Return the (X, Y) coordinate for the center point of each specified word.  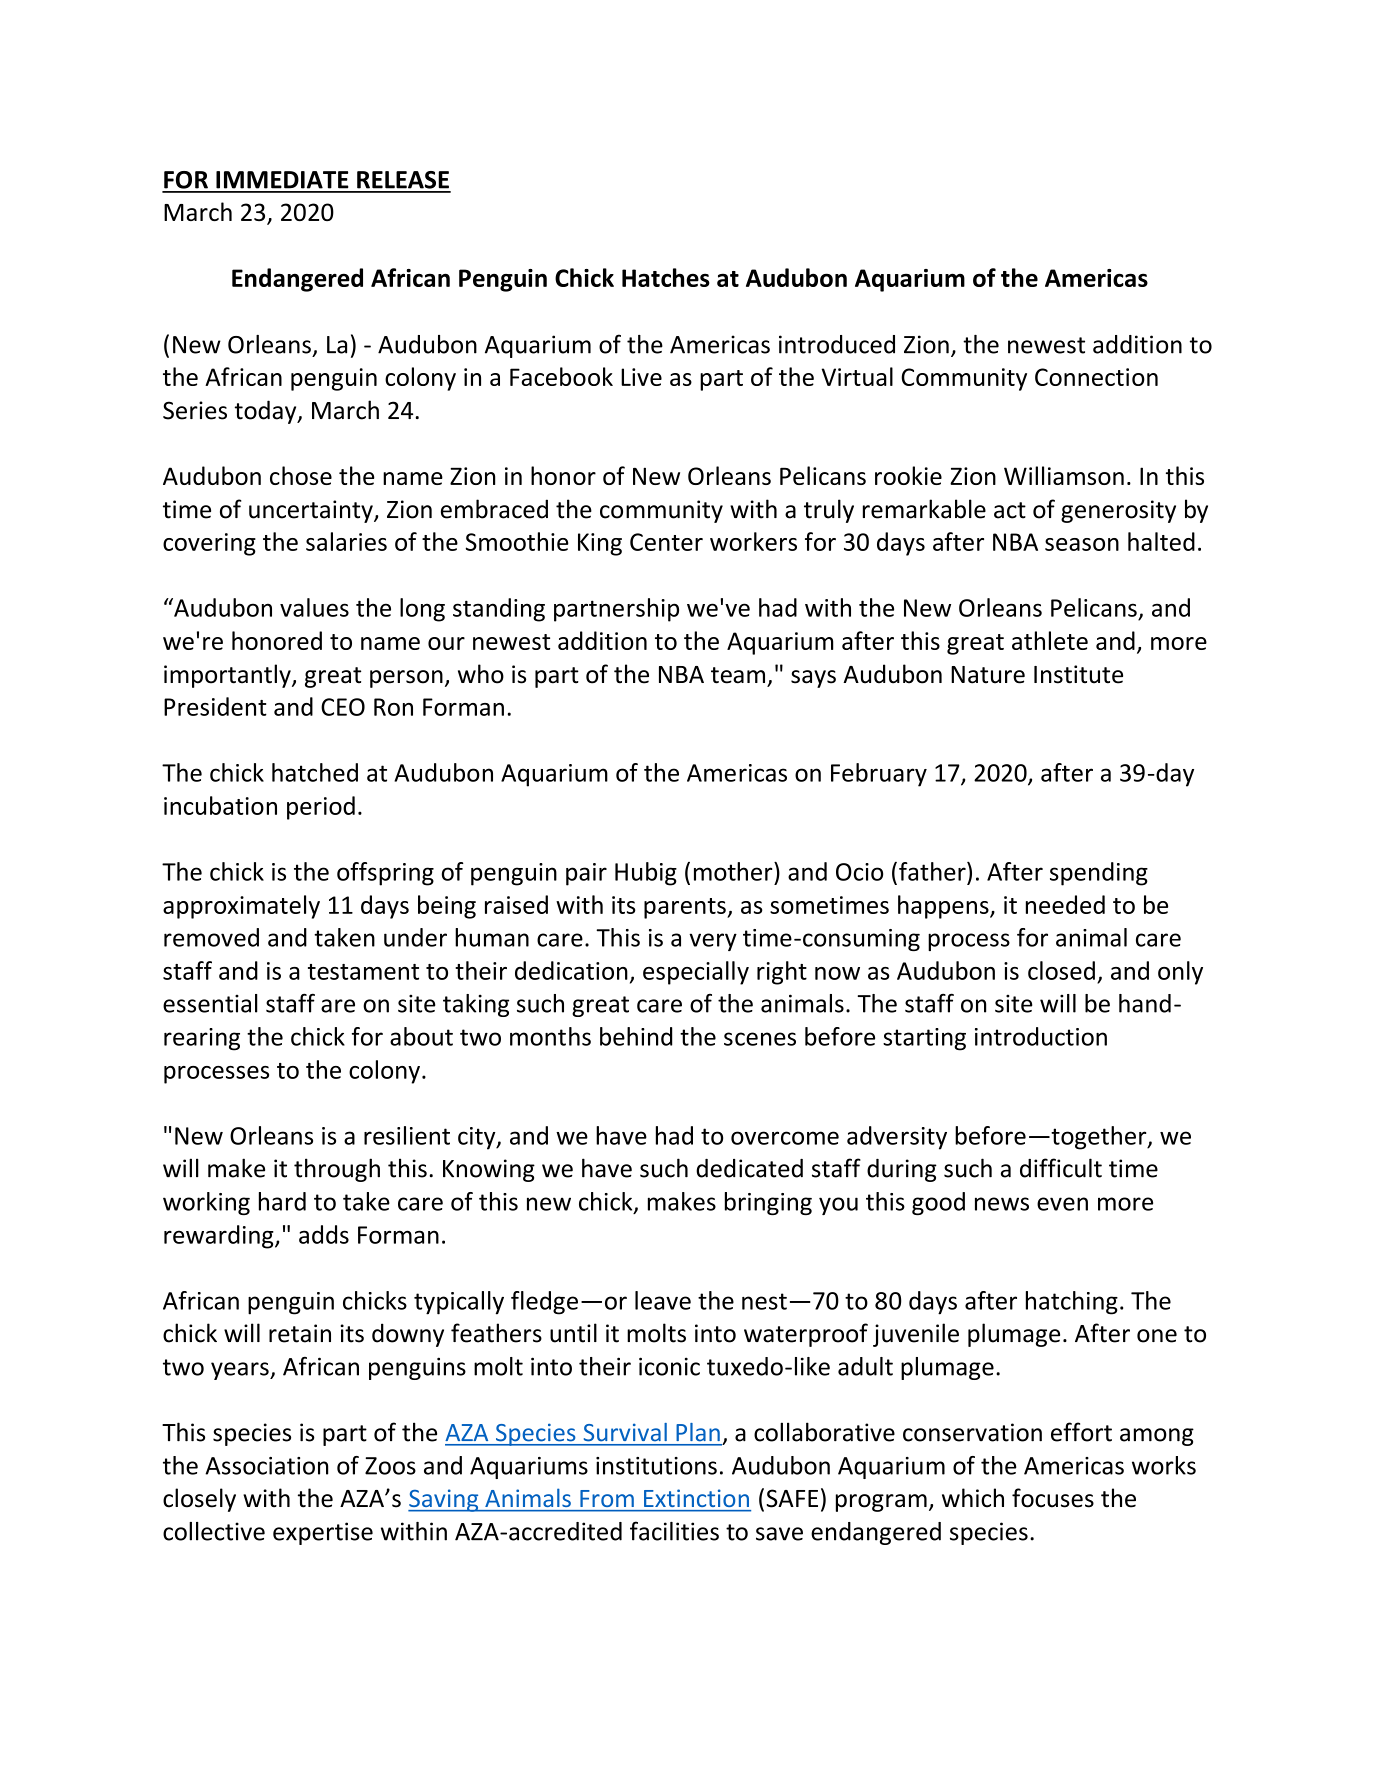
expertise (323, 1533)
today (267, 412)
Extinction (696, 1498)
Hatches (666, 277)
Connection (1096, 377)
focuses (1053, 1498)
